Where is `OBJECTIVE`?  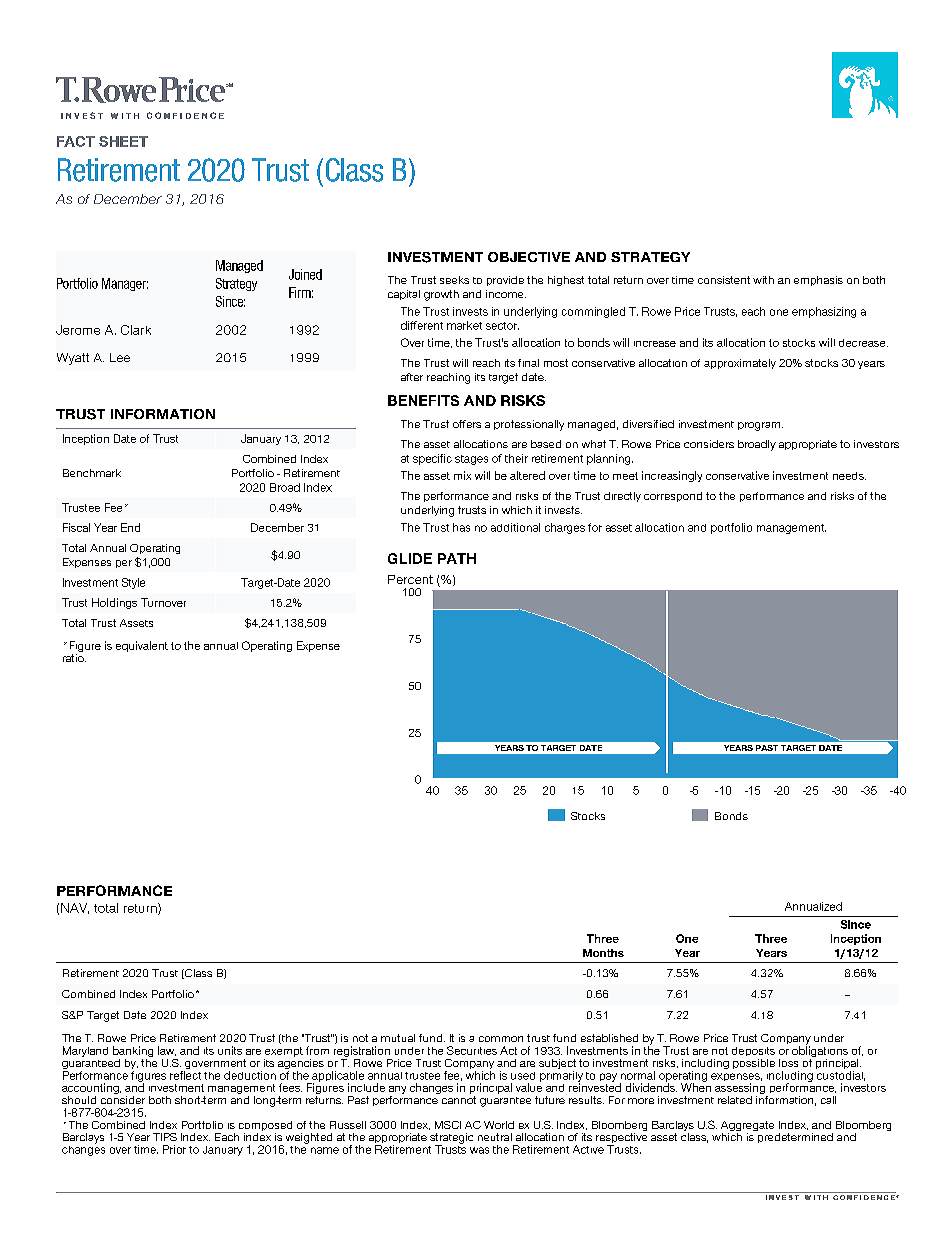 OBJECTIVE is located at coordinates (529, 257).
